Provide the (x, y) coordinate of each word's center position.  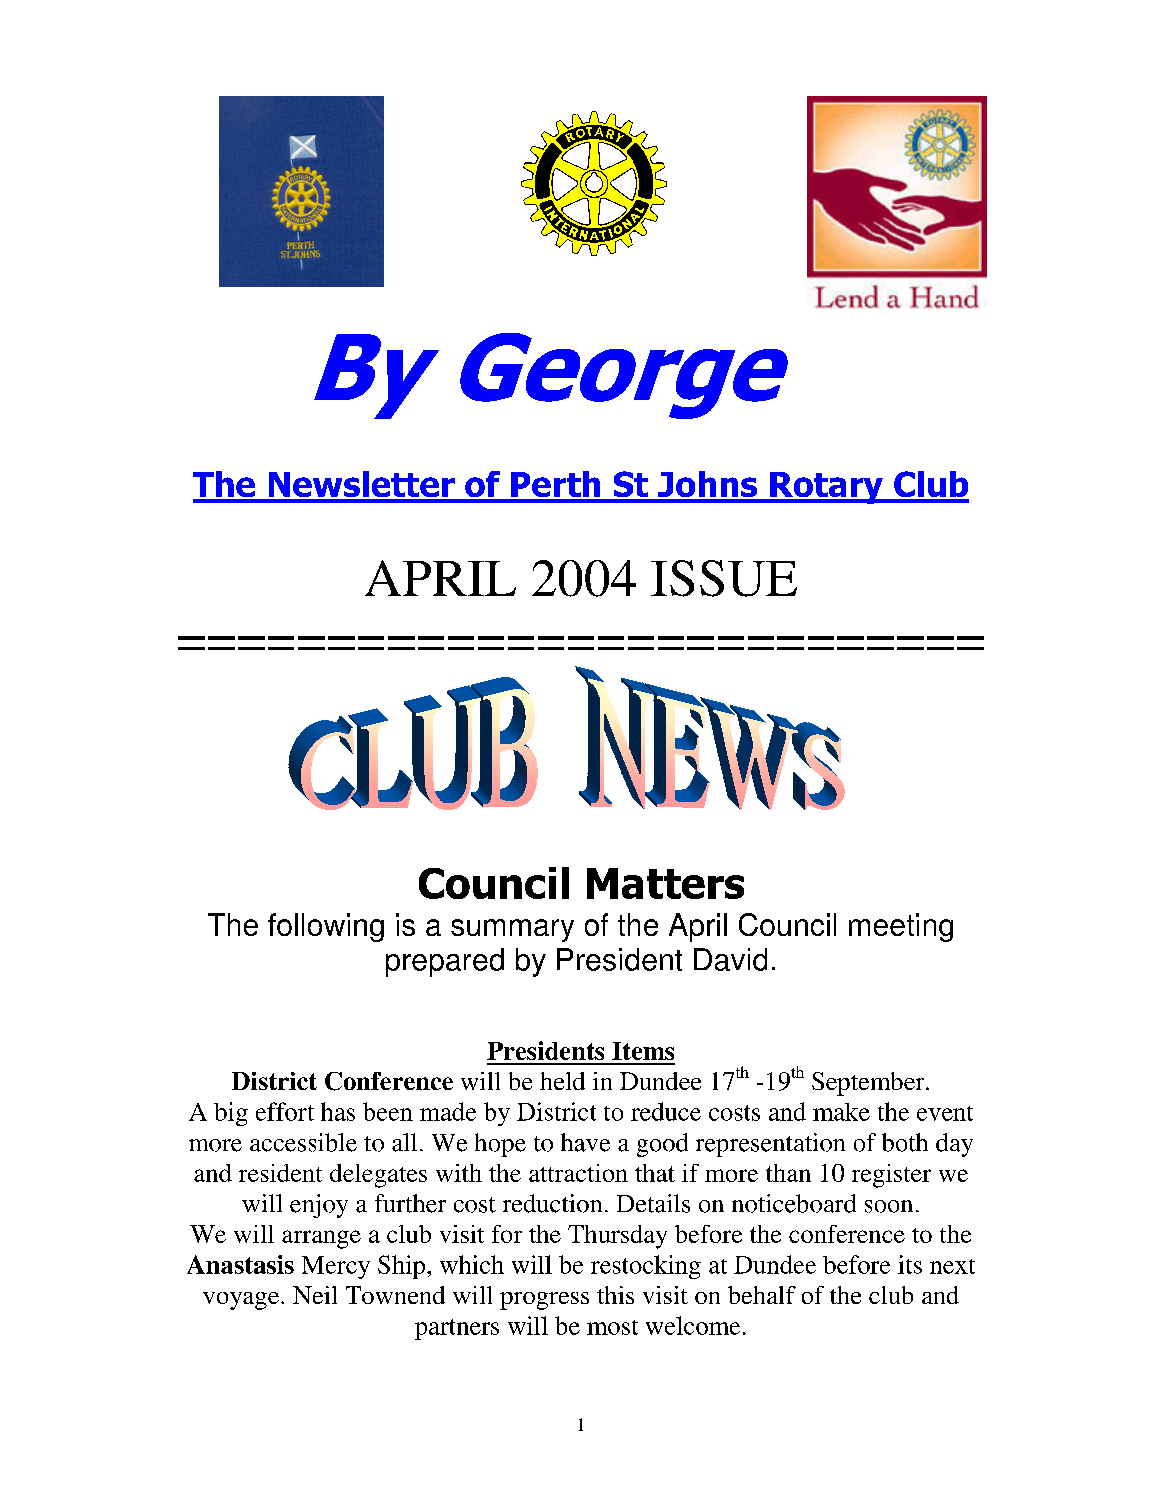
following (326, 927)
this (615, 1295)
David (730, 959)
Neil (315, 1295)
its (910, 1264)
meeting (901, 927)
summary (512, 930)
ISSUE (724, 578)
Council (787, 924)
